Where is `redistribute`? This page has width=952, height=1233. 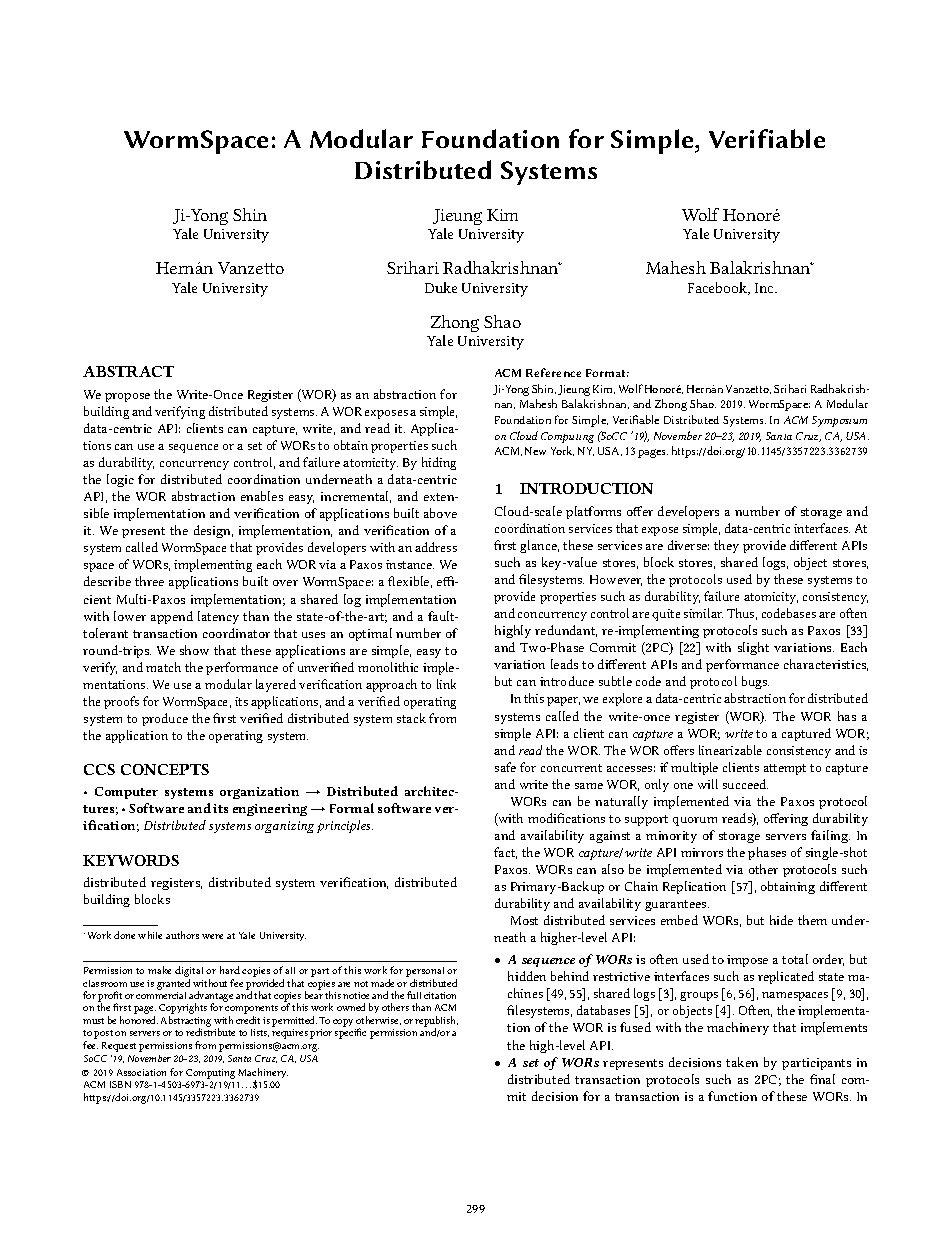
redistribute is located at coordinates (210, 1032).
